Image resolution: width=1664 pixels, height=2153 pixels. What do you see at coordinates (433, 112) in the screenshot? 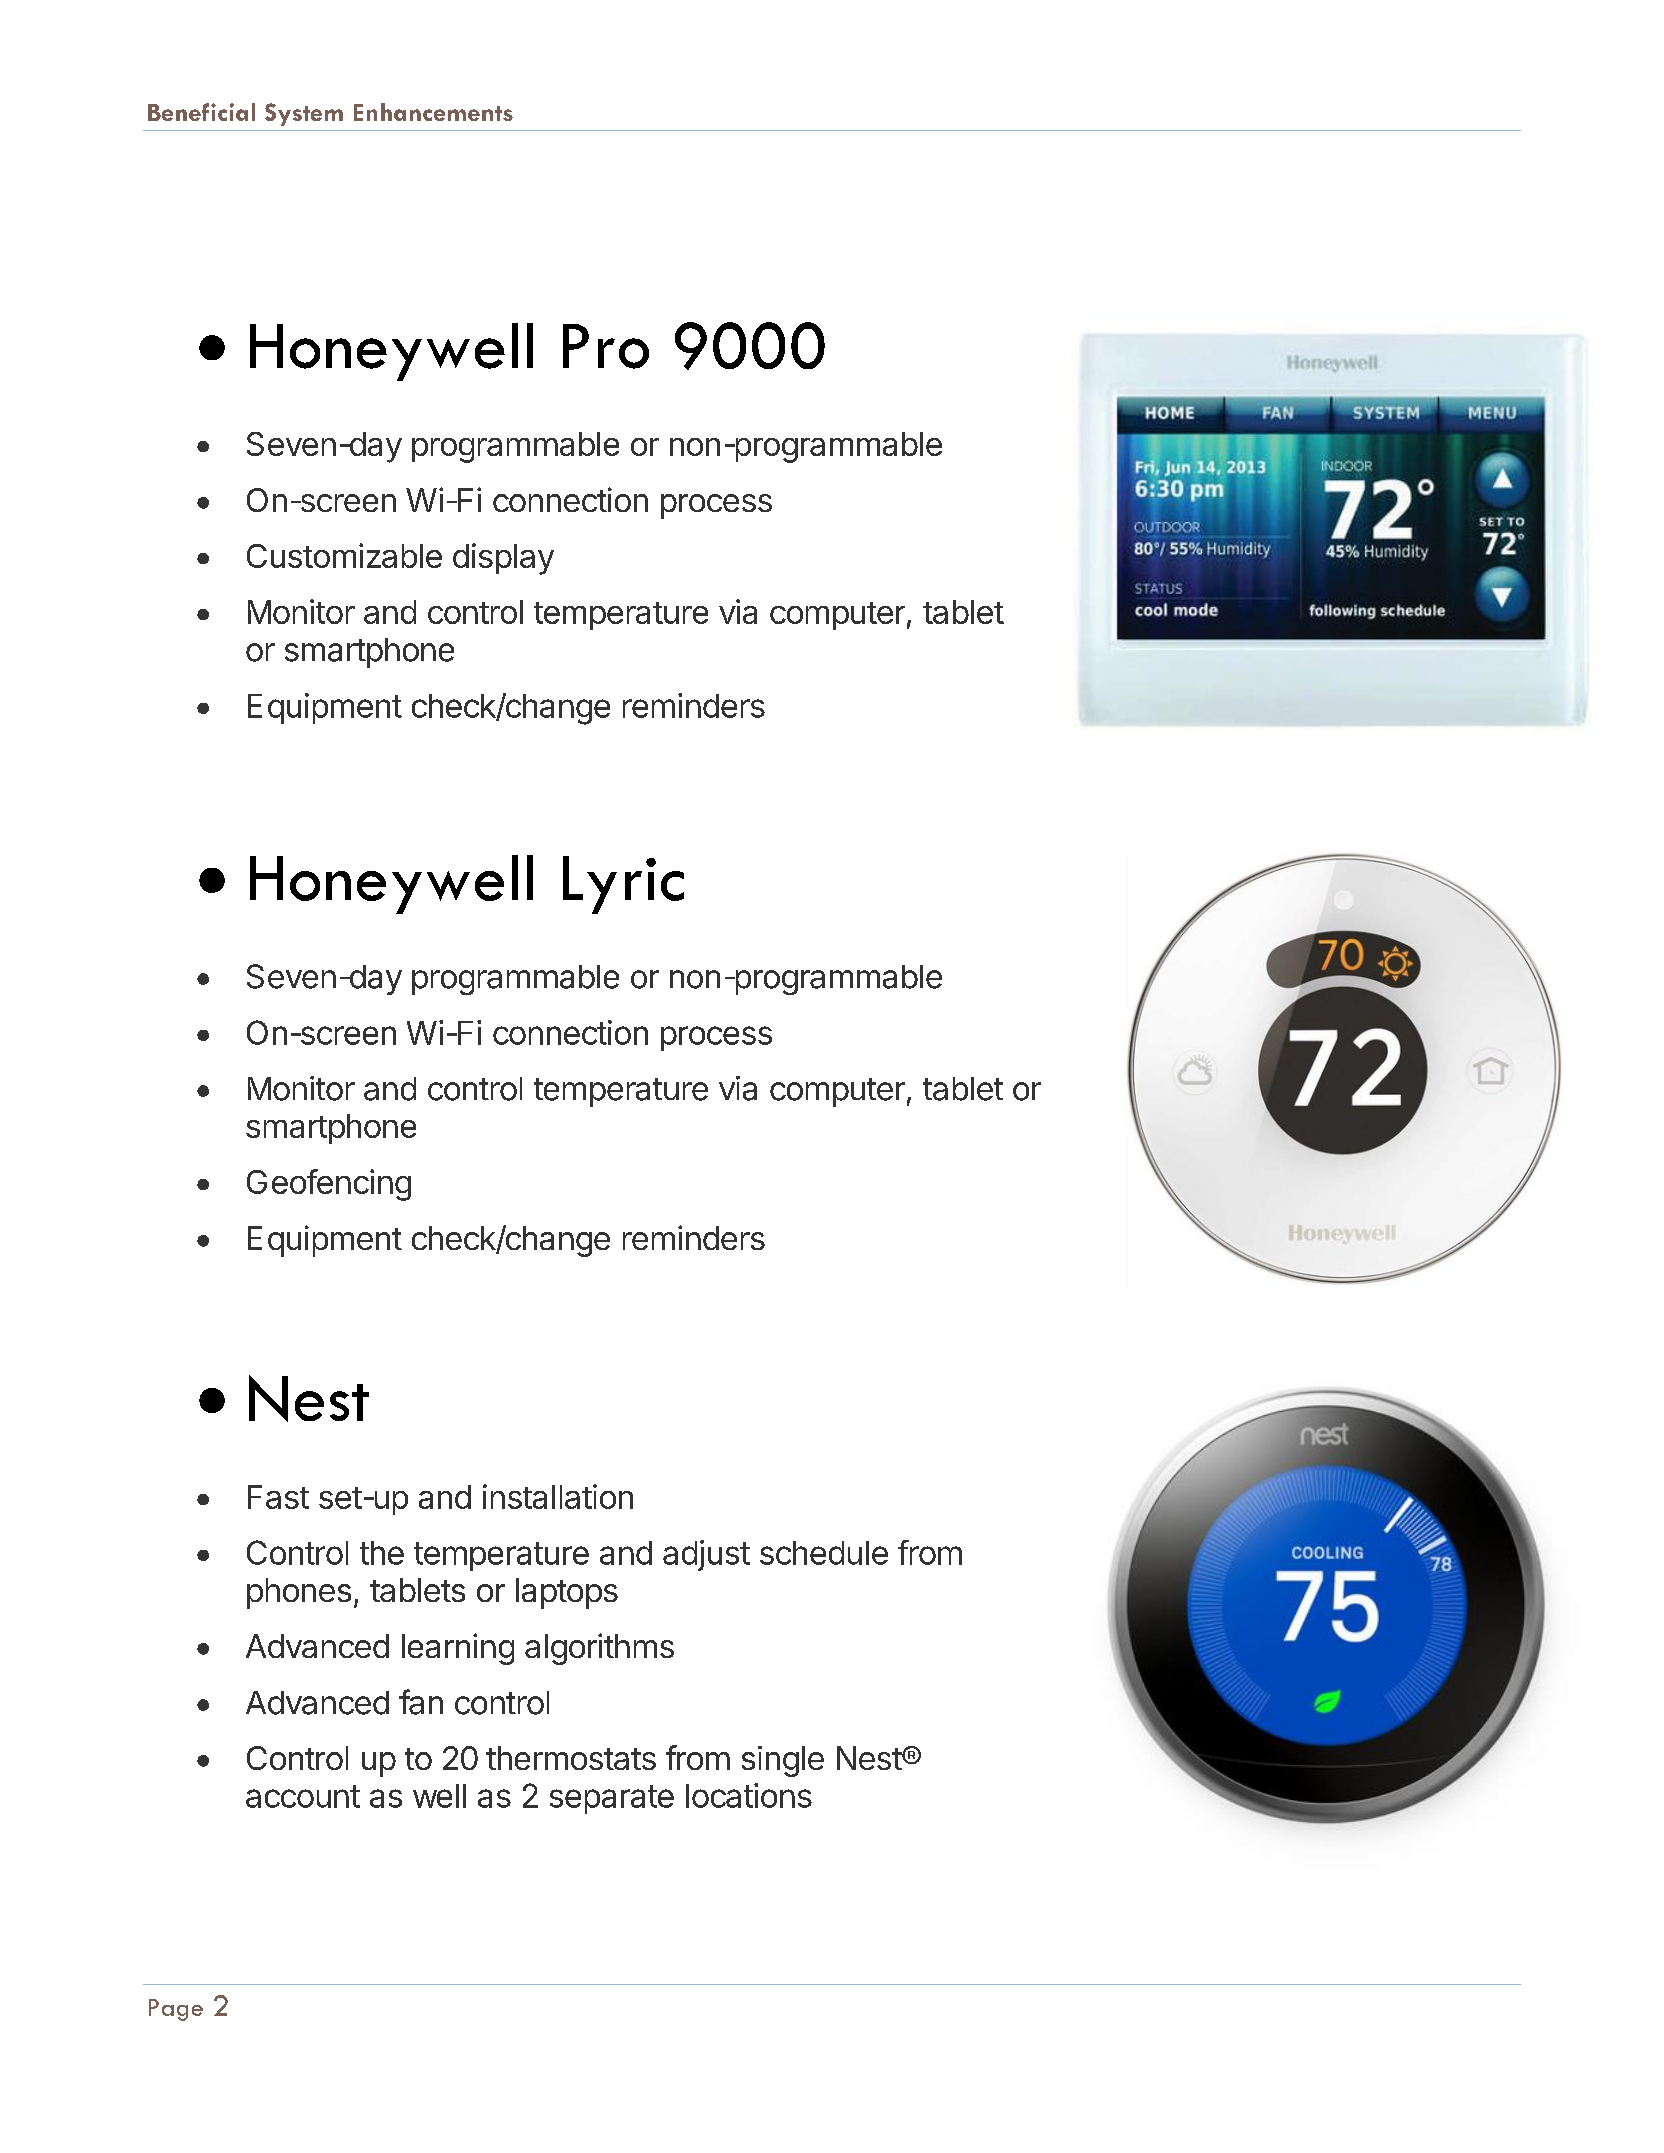
I see `Enhancements` at bounding box center [433, 112].
